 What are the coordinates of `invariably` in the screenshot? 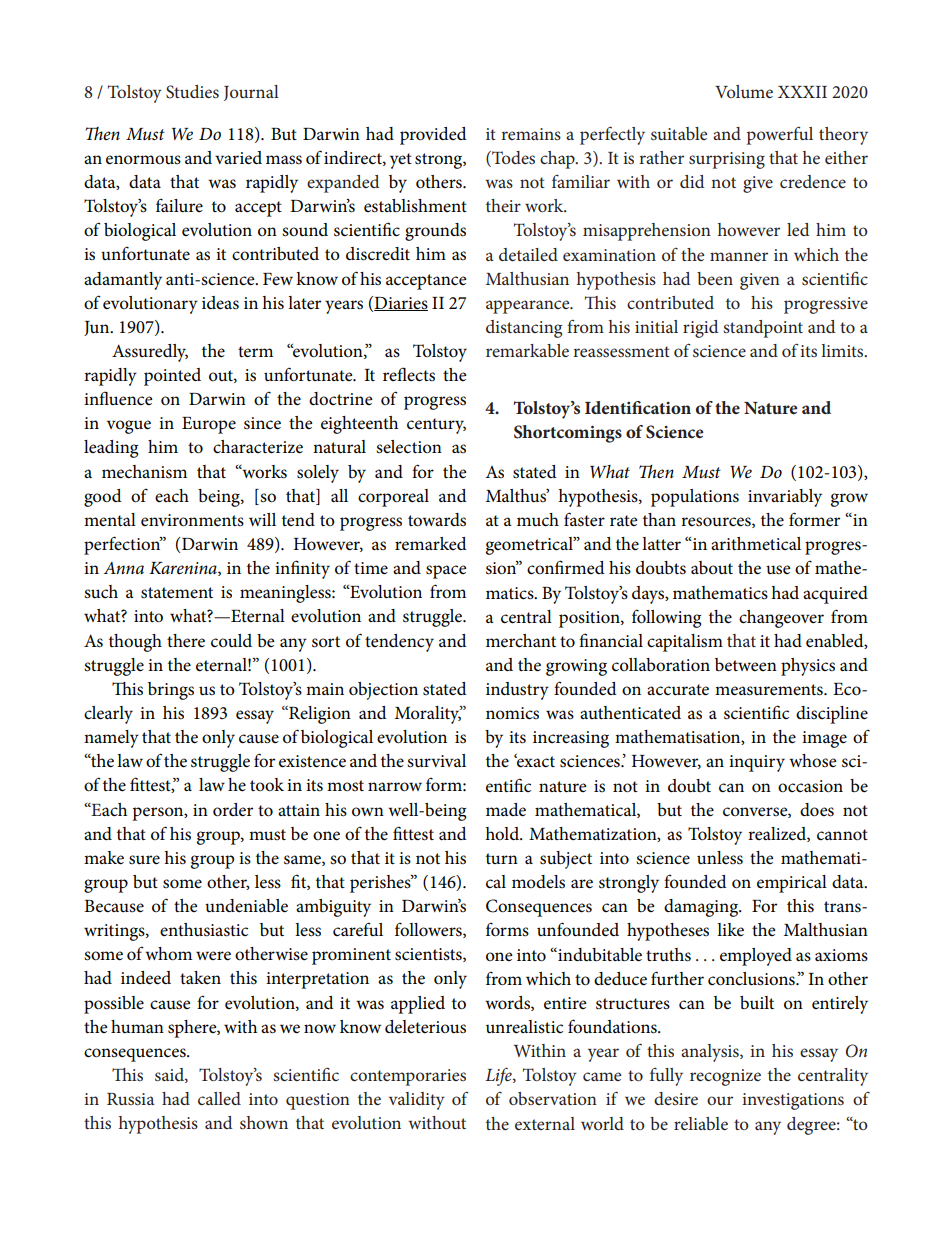 It's located at (785, 498).
